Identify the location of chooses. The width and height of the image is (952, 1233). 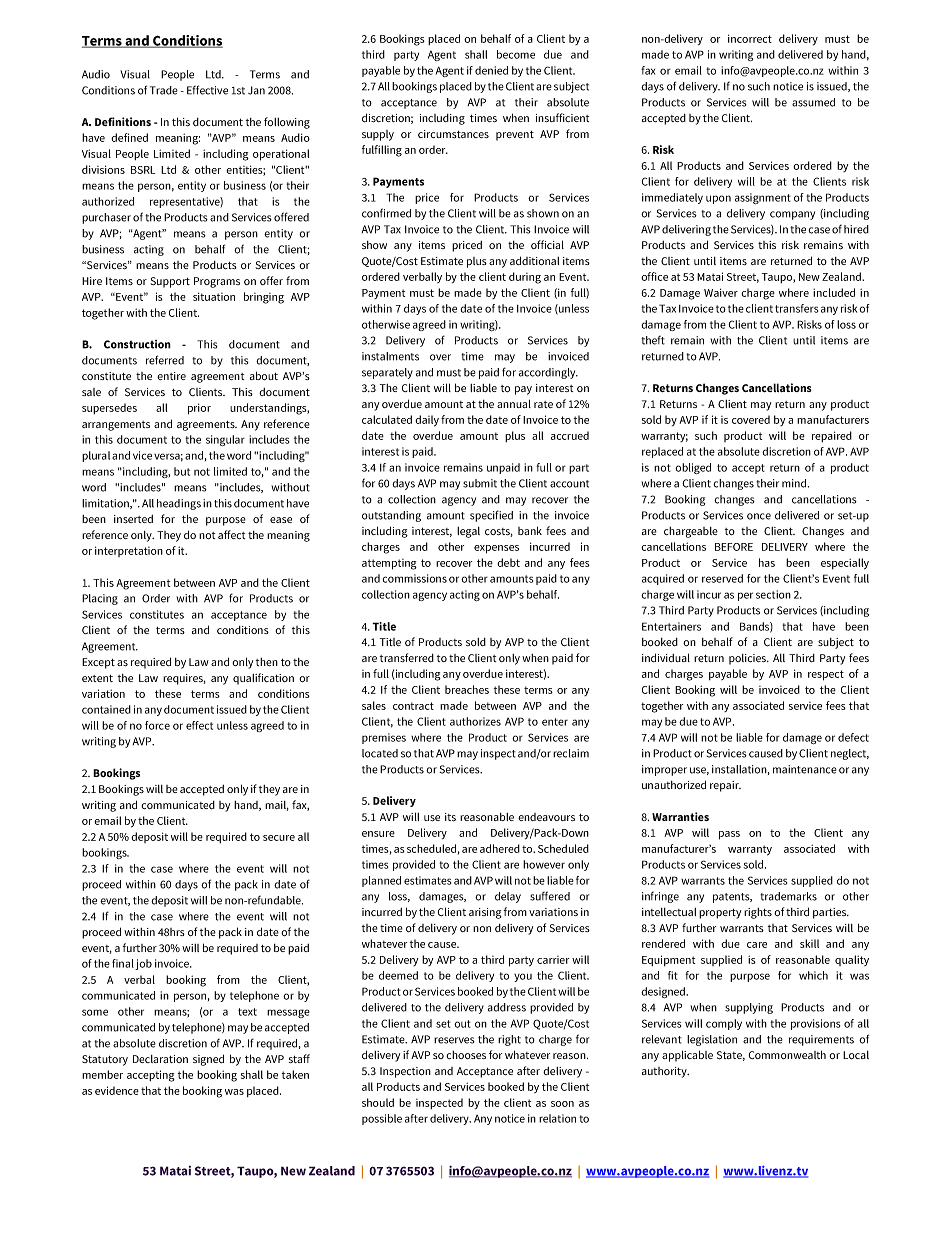
(466, 1055).
